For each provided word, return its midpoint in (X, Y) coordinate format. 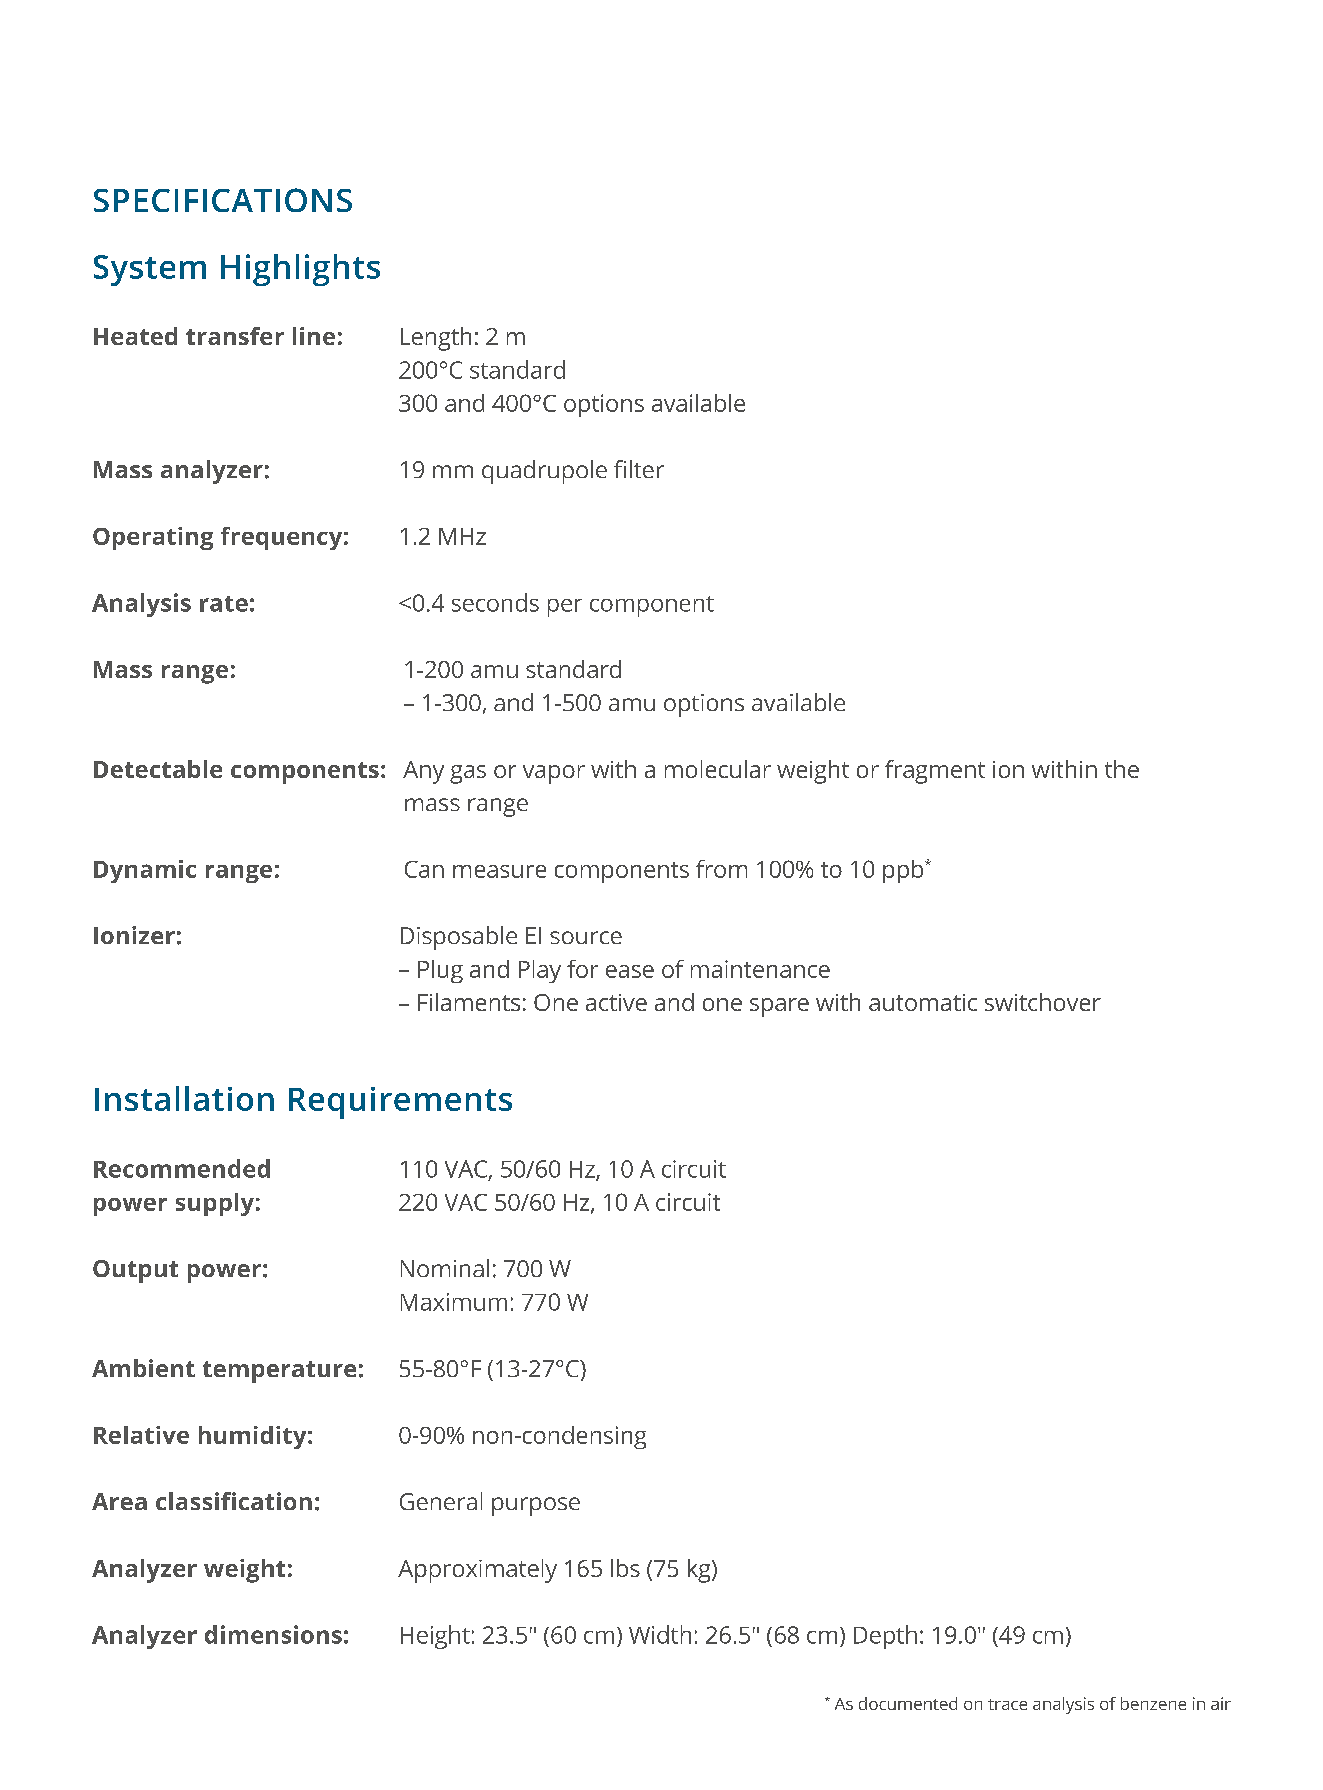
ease (630, 971)
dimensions (273, 1634)
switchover (1043, 1002)
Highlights (300, 270)
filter (639, 469)
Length (436, 339)
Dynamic (145, 871)
